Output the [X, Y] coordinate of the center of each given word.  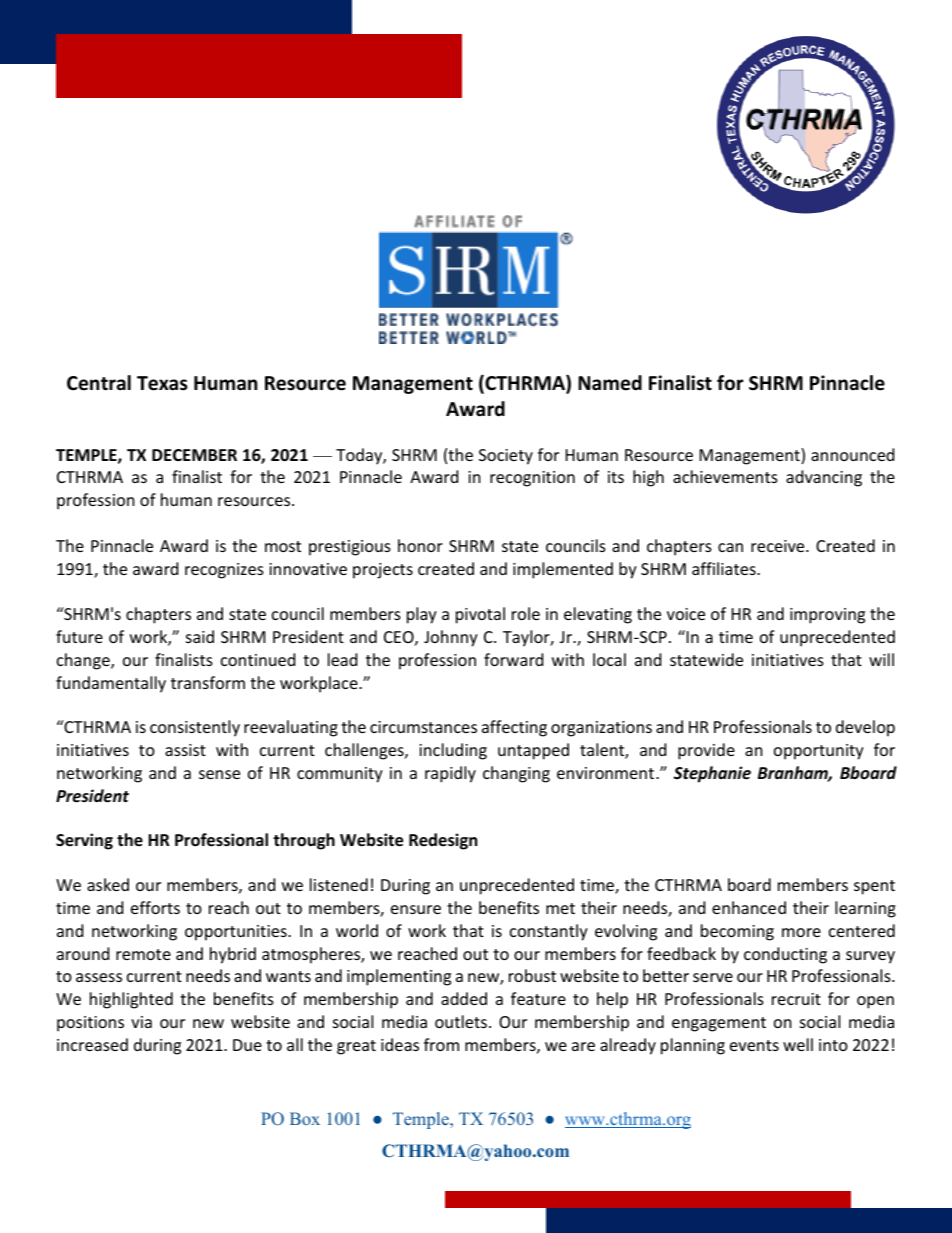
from [441, 1044]
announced [852, 454]
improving [827, 616]
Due [247, 1045]
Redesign [443, 841]
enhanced [749, 907]
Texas [162, 383]
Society [506, 457]
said [200, 636]
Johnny [451, 638]
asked [108, 884]
